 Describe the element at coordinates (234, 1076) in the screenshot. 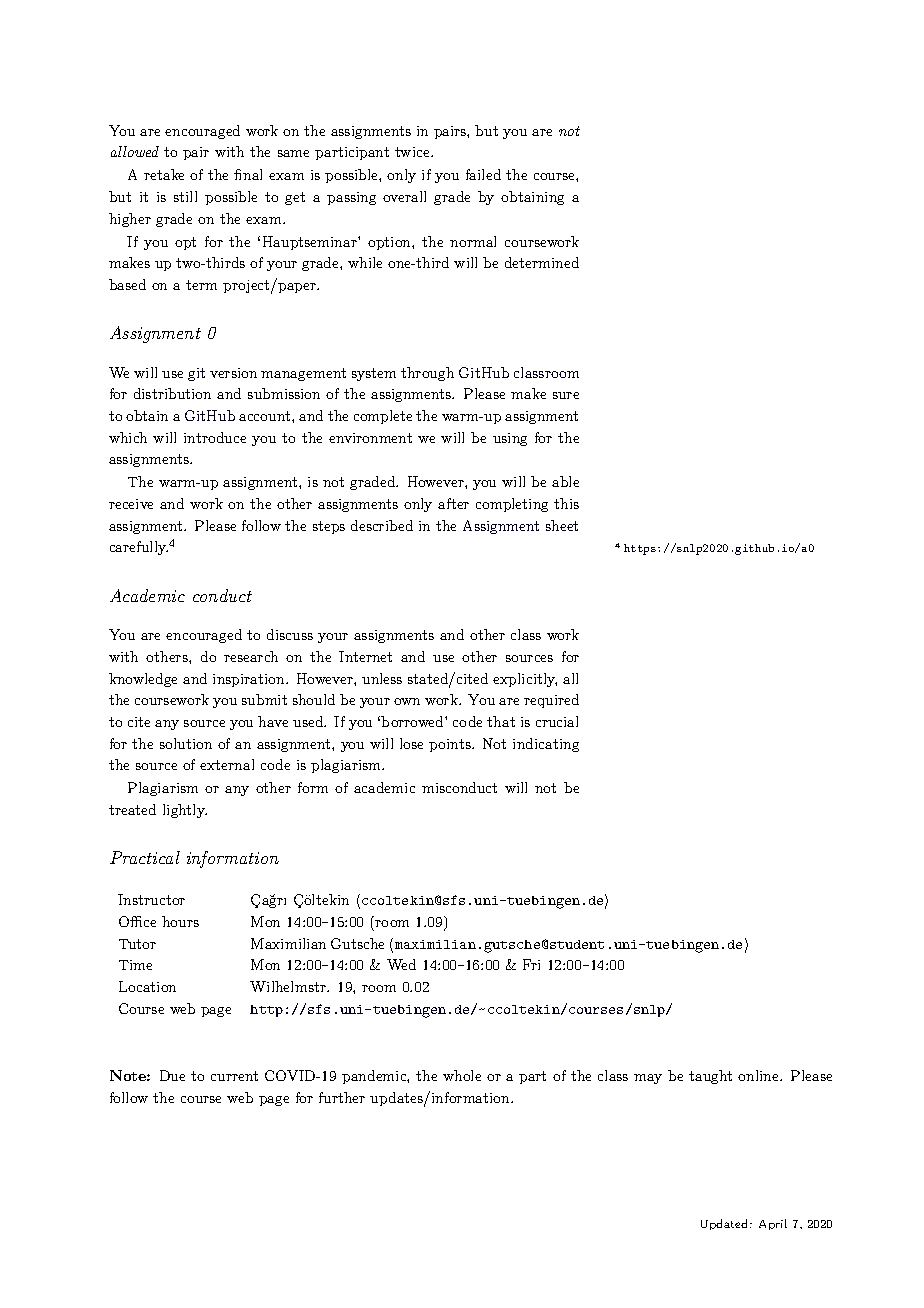

I see `current` at that location.
